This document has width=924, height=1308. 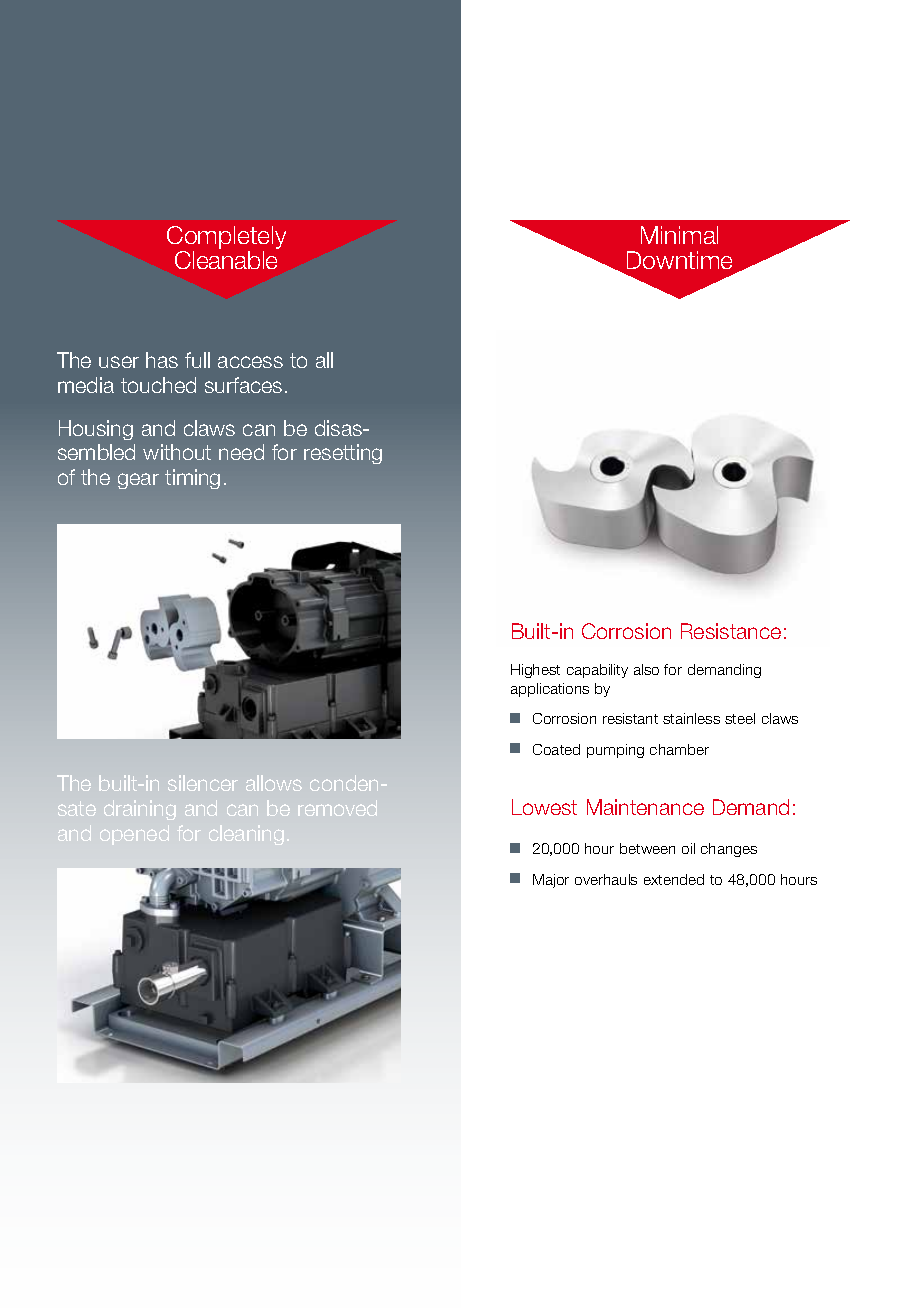 I want to click on between, so click(x=647, y=848).
